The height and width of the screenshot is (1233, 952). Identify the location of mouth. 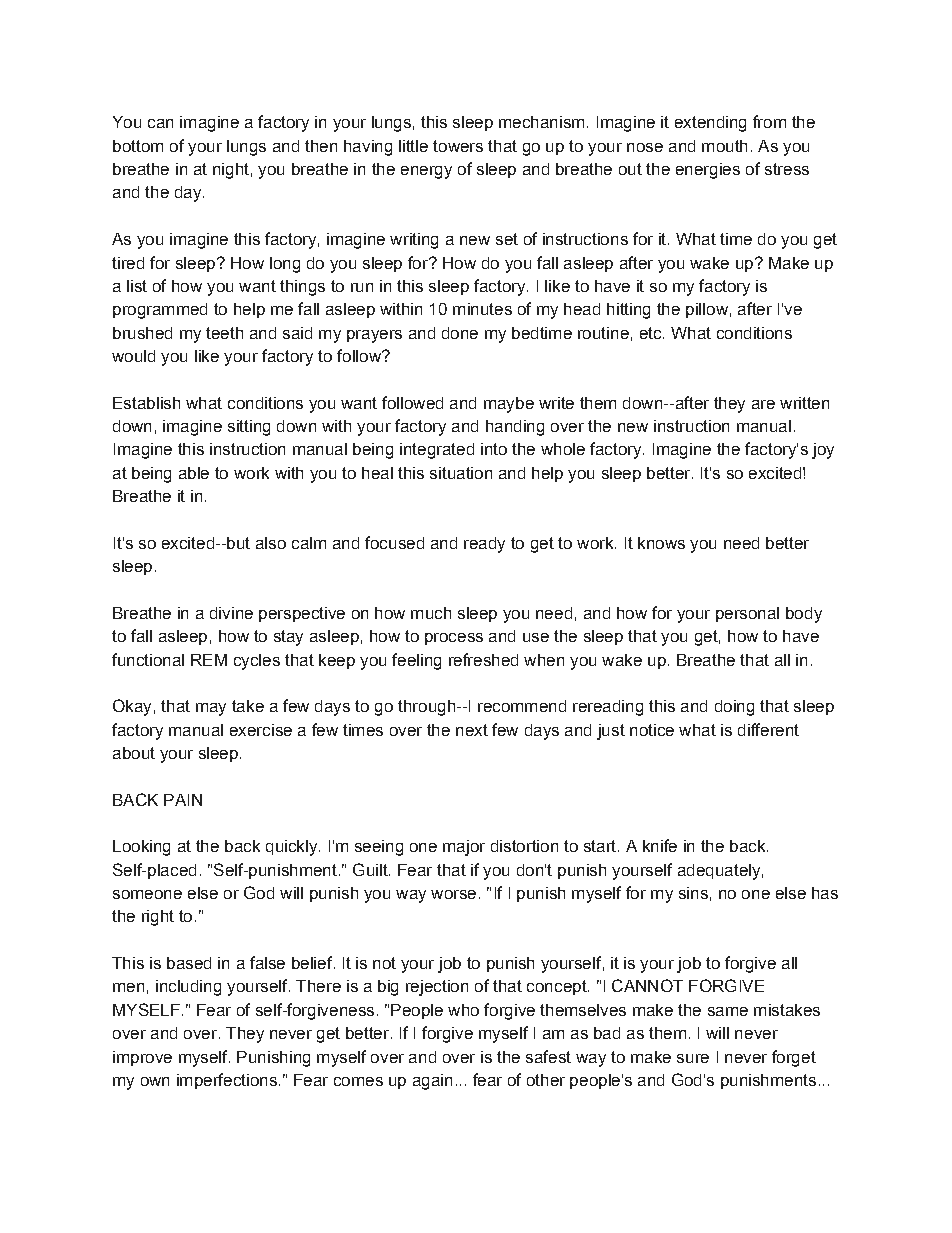
(724, 146).
